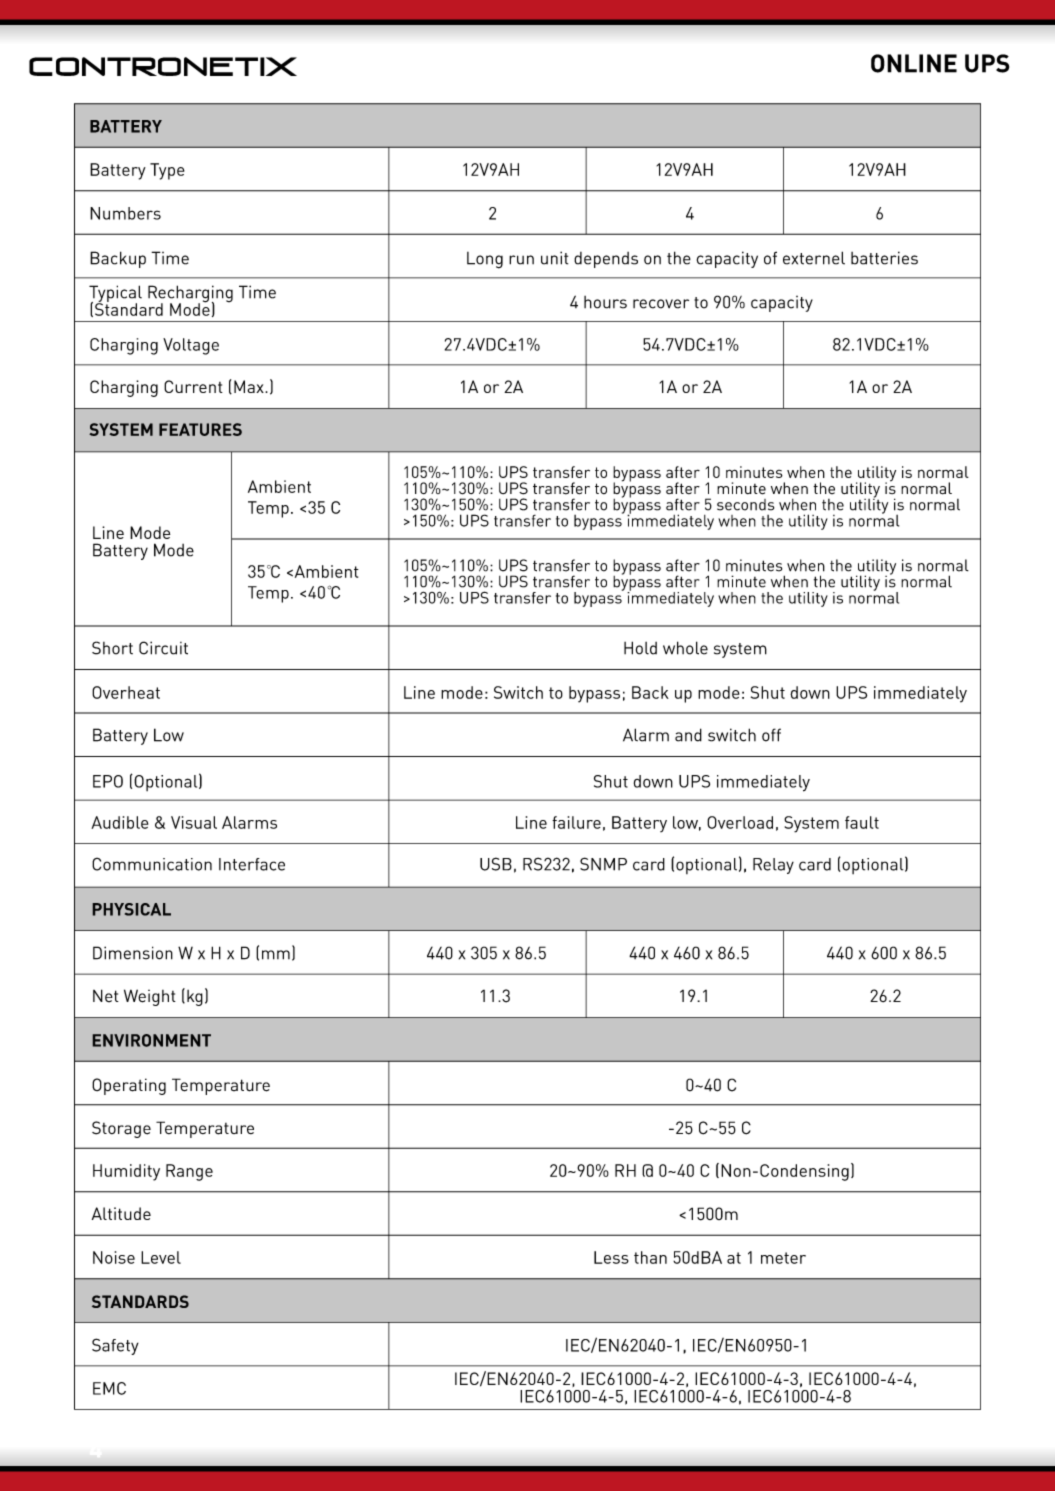 This screenshot has width=1055, height=1491. Describe the element at coordinates (771, 735) in the screenshot. I see `off` at that location.
